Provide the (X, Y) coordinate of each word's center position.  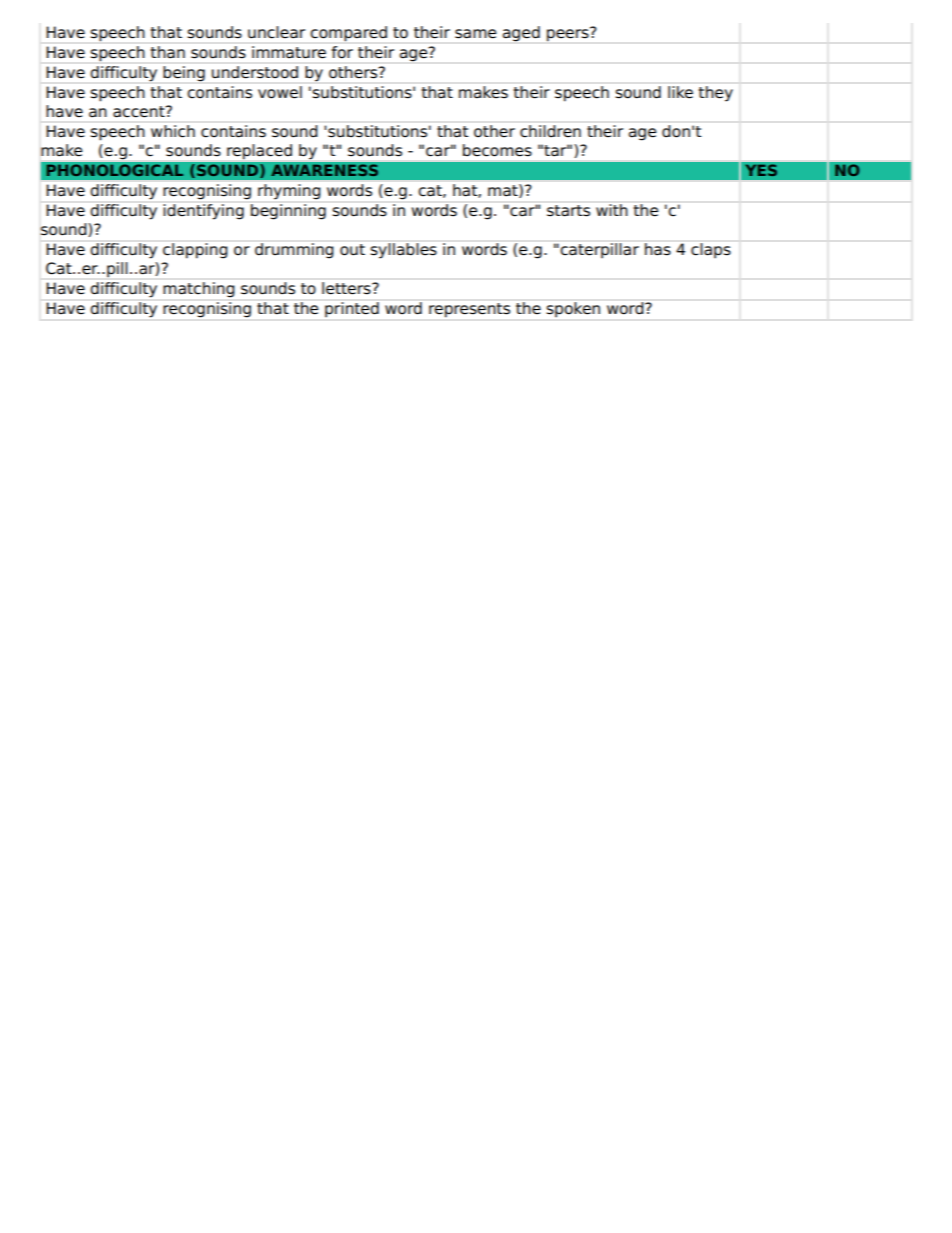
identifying (203, 212)
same (476, 34)
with (612, 210)
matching (199, 289)
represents (469, 310)
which (173, 131)
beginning (288, 212)
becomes (497, 150)
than (168, 52)
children (550, 131)
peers (569, 34)
